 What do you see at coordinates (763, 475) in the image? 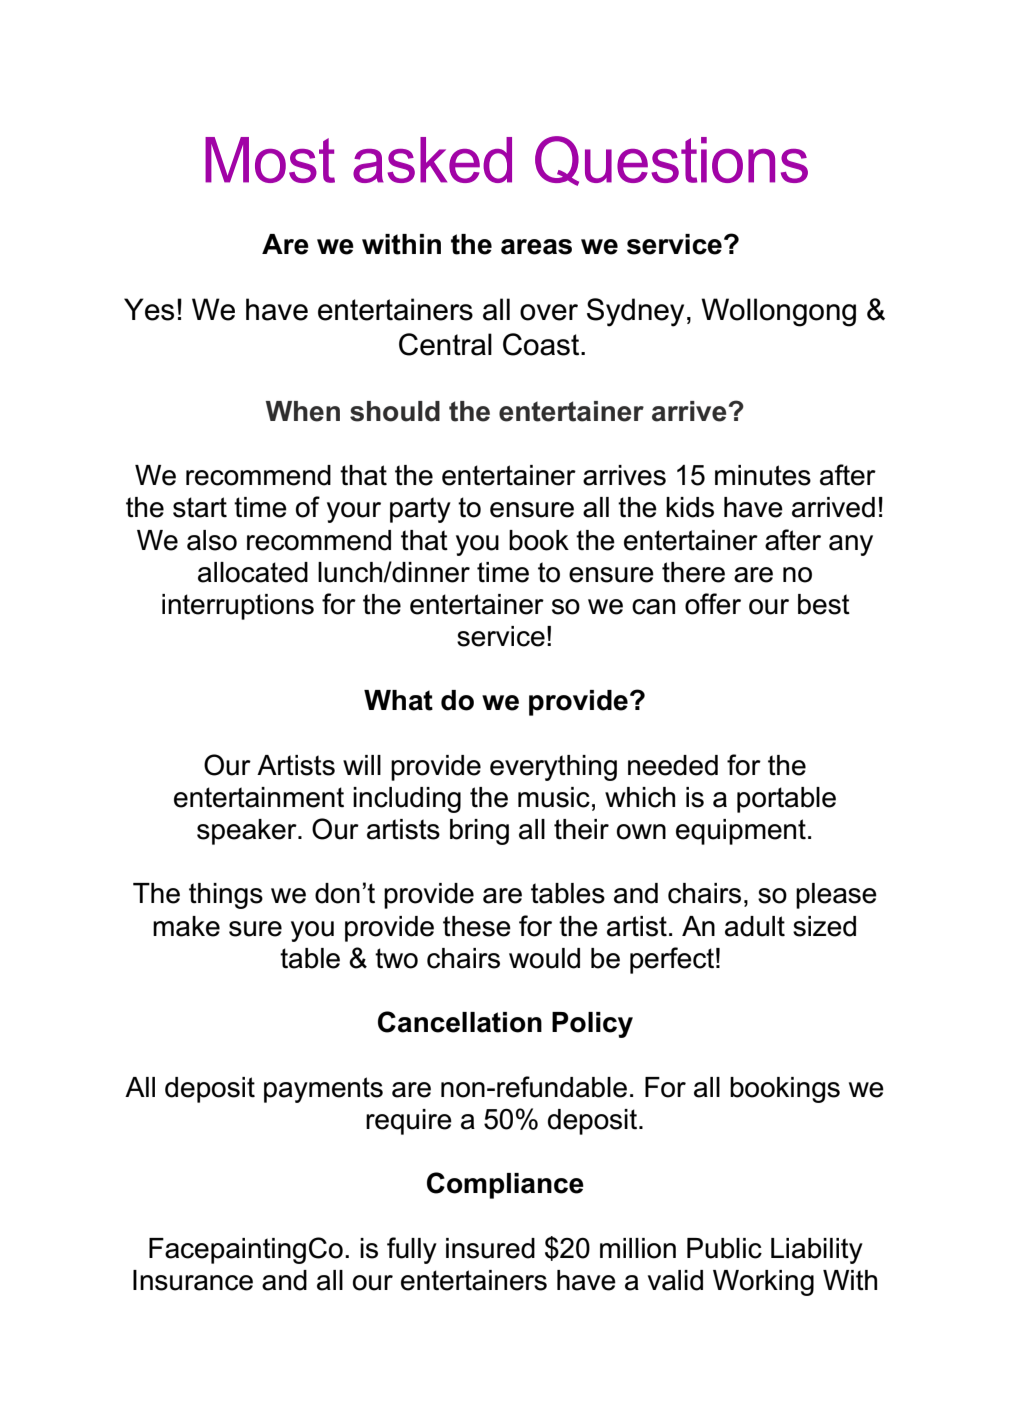
I see `minutes` at bounding box center [763, 475].
